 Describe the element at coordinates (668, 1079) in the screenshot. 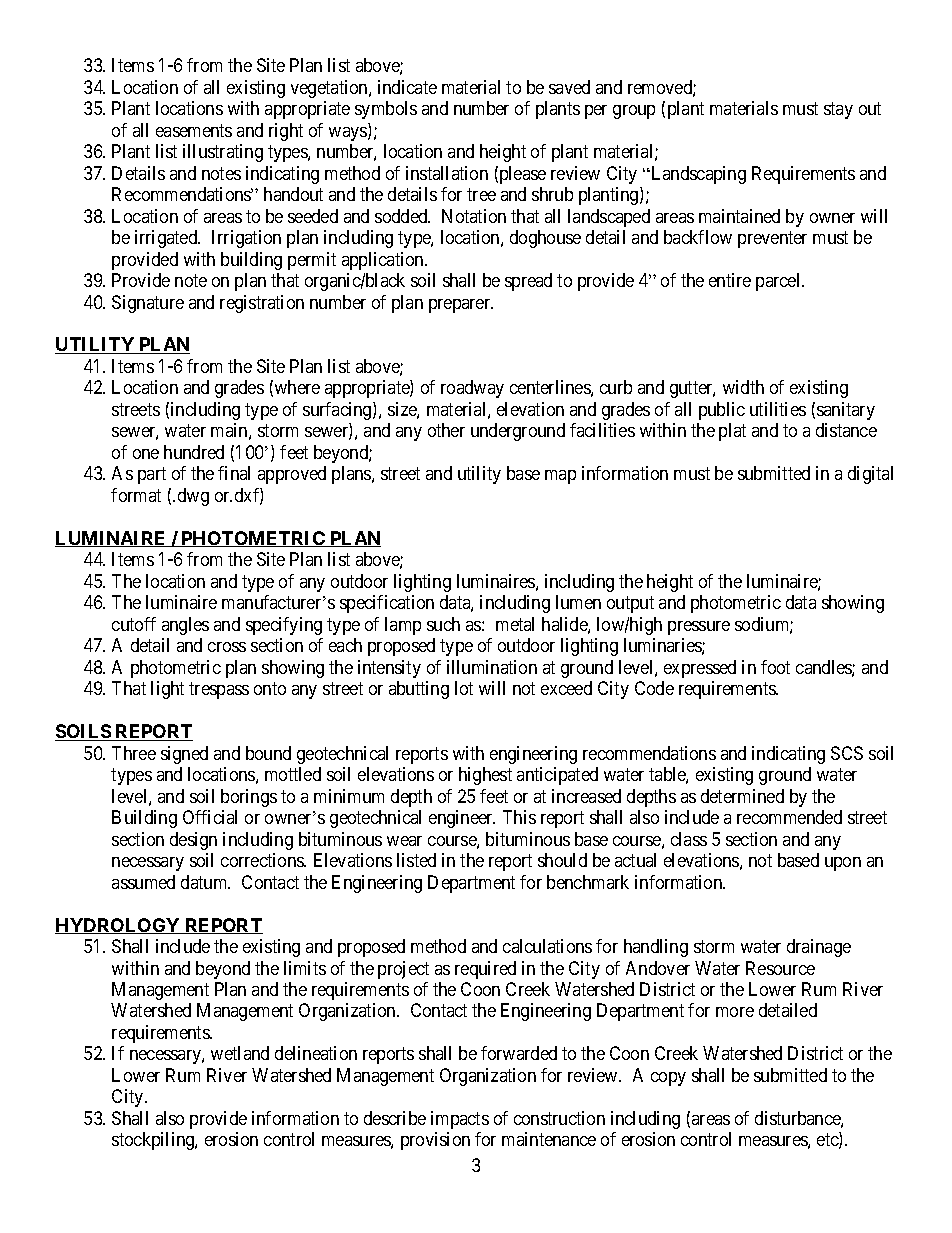

I see `copy` at that location.
